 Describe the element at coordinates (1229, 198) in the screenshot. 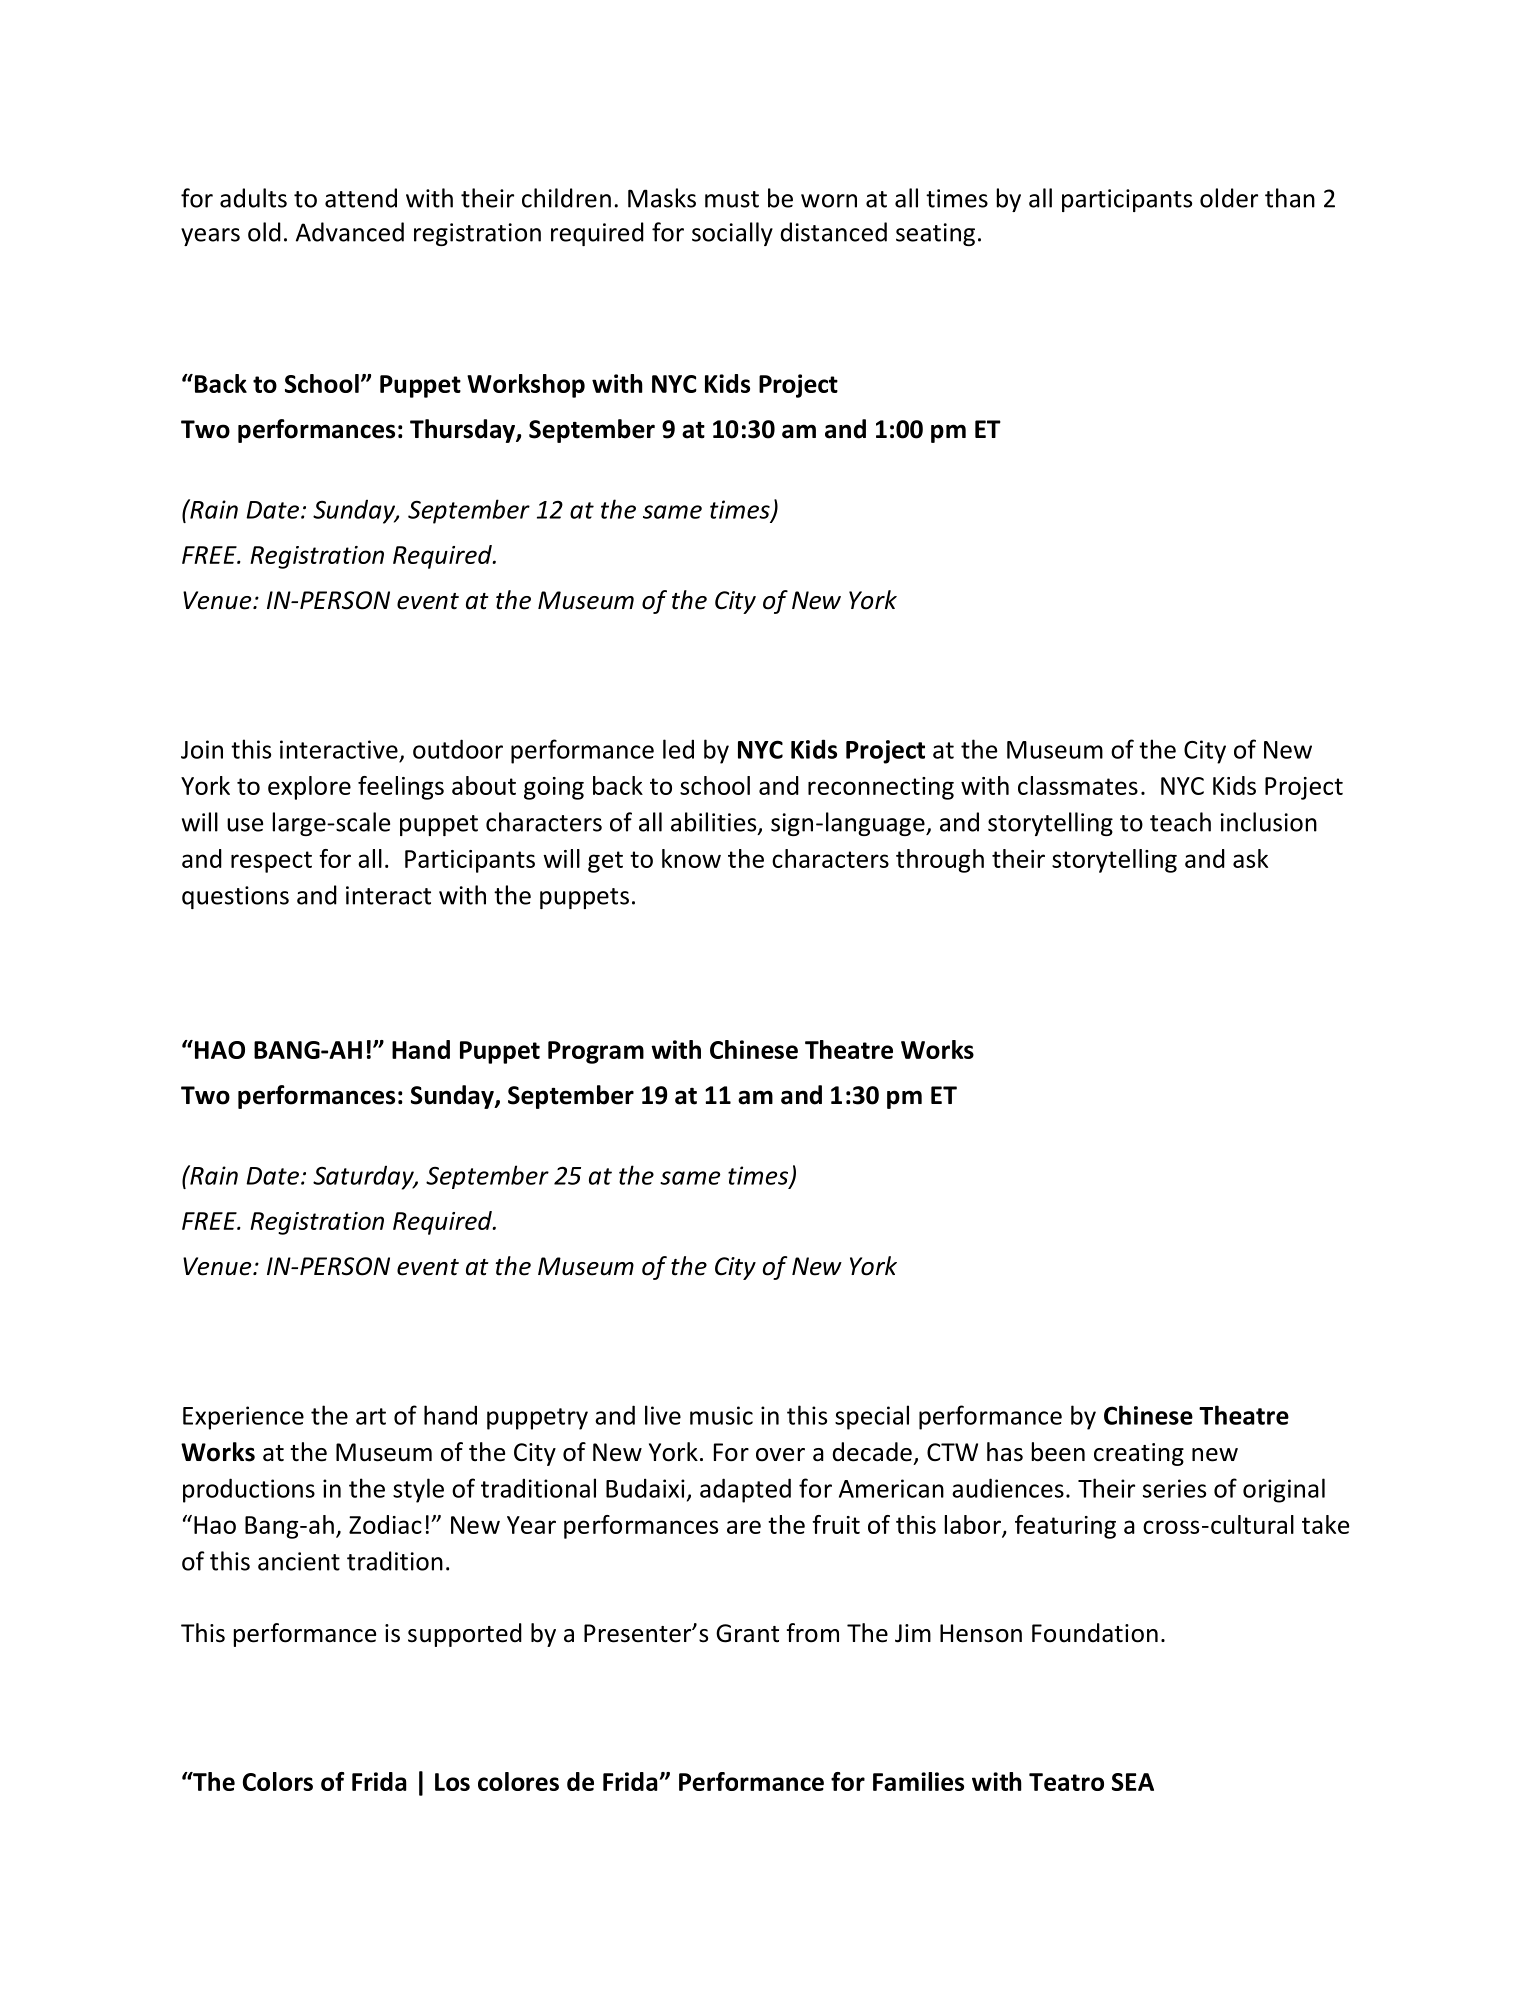

I see `older` at that location.
